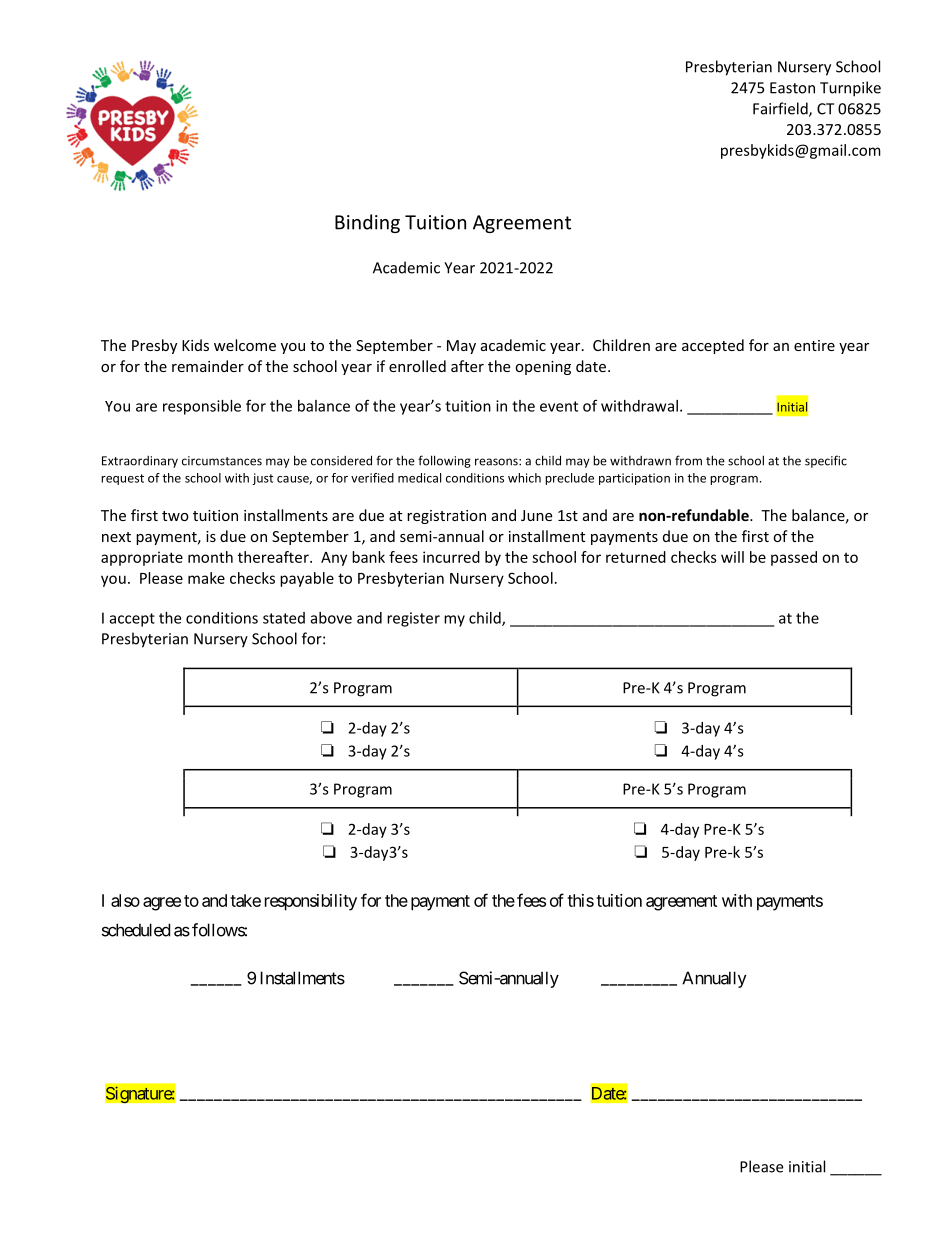 The image size is (952, 1233). Describe the element at coordinates (311, 902) in the document. I see `responsibility` at that location.
